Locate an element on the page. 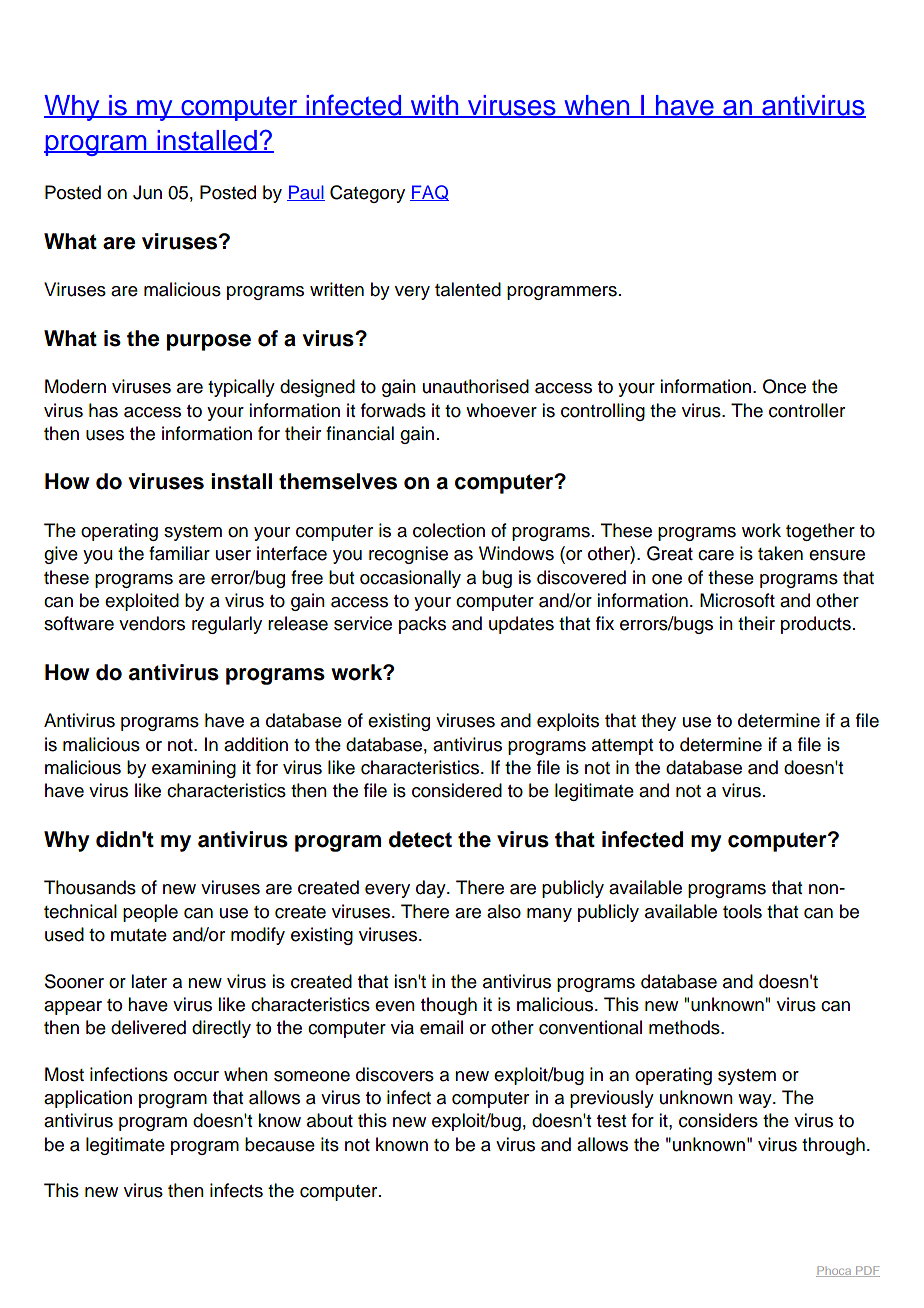 The image size is (924, 1308). Once is located at coordinates (784, 386).
